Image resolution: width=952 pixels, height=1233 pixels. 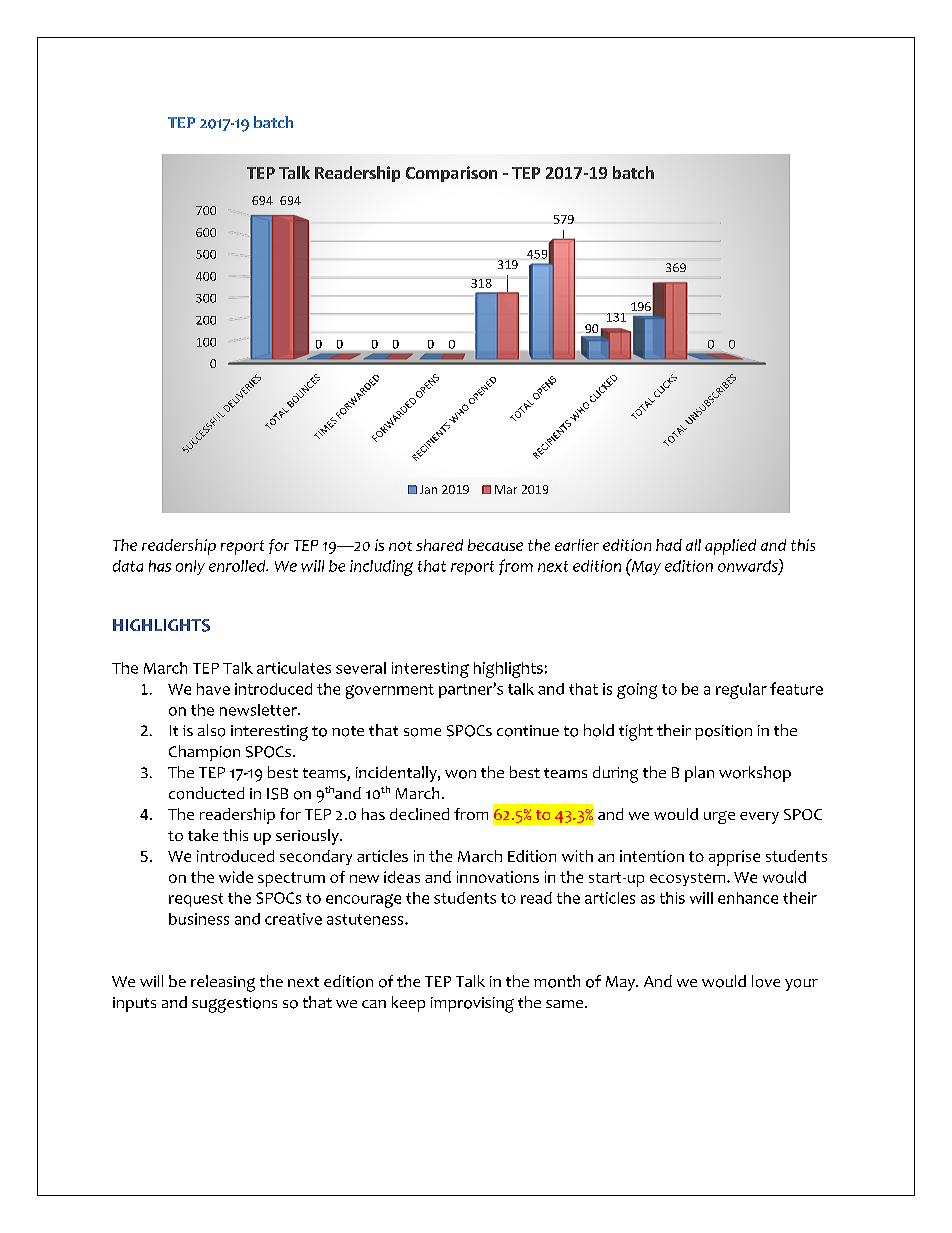 What do you see at coordinates (428, 489) in the screenshot?
I see `Jan` at bounding box center [428, 489].
